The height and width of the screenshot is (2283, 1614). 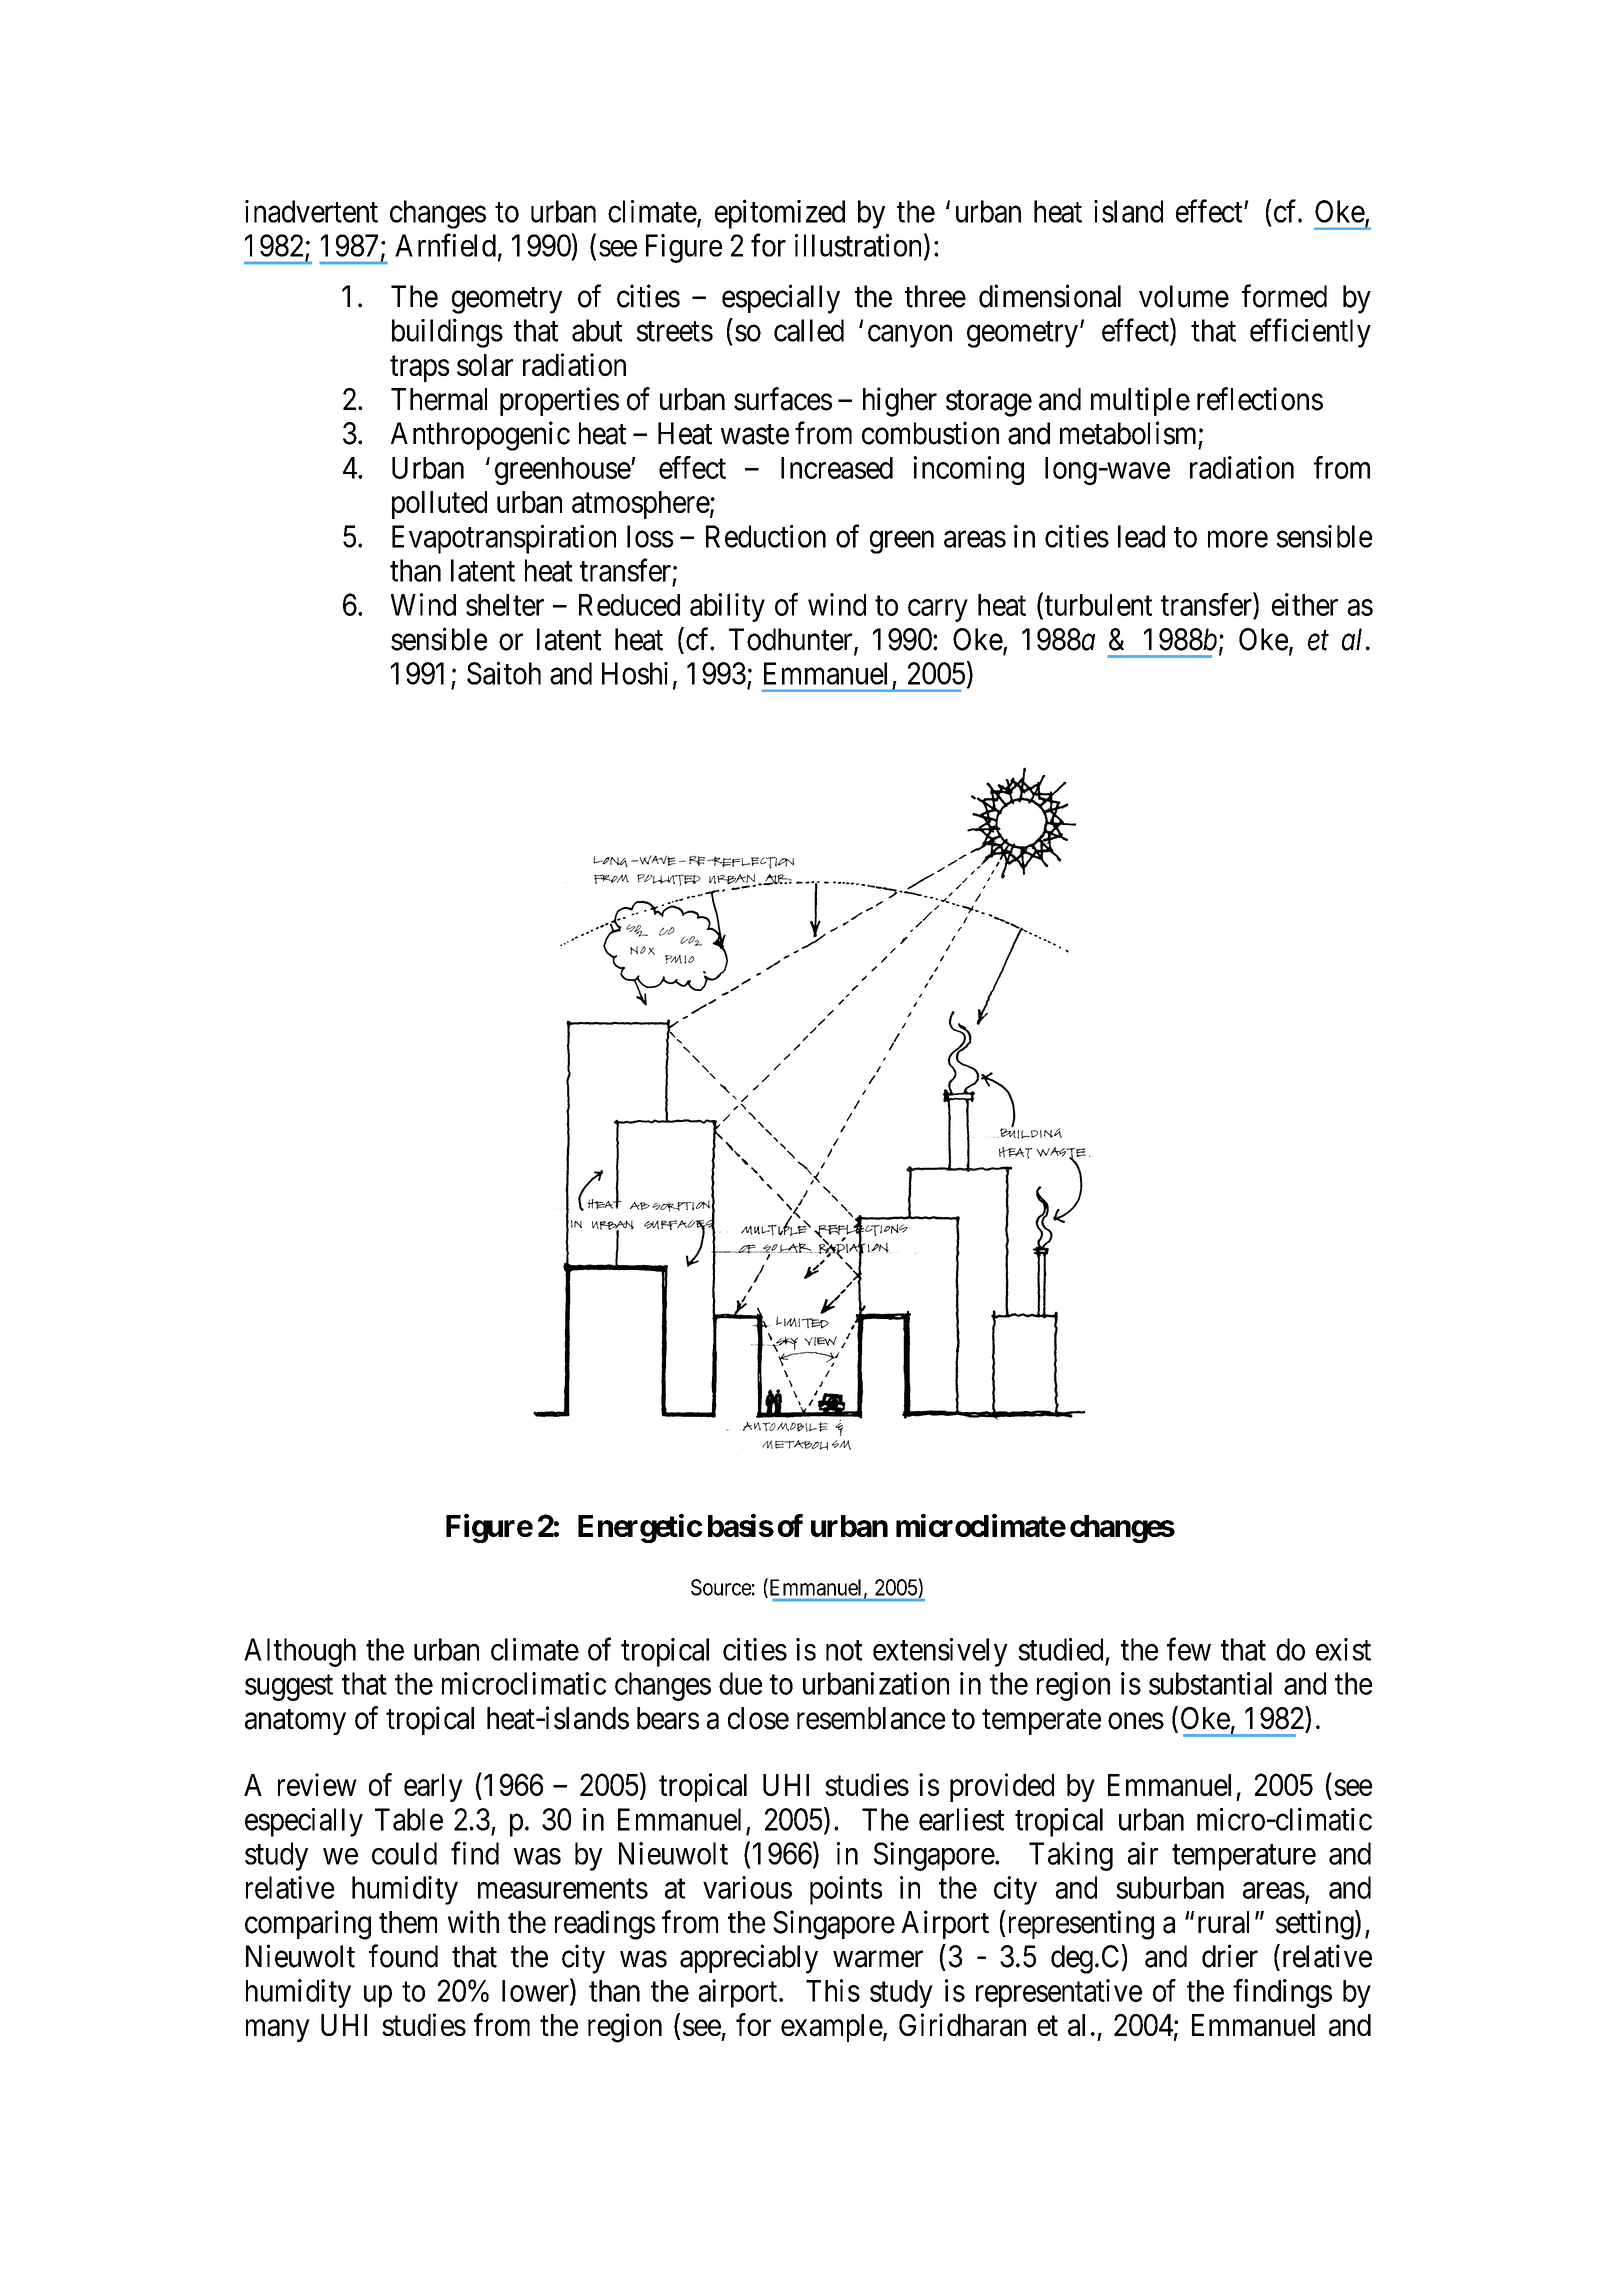 What do you see at coordinates (727, 607) in the screenshot?
I see `ability` at bounding box center [727, 607].
